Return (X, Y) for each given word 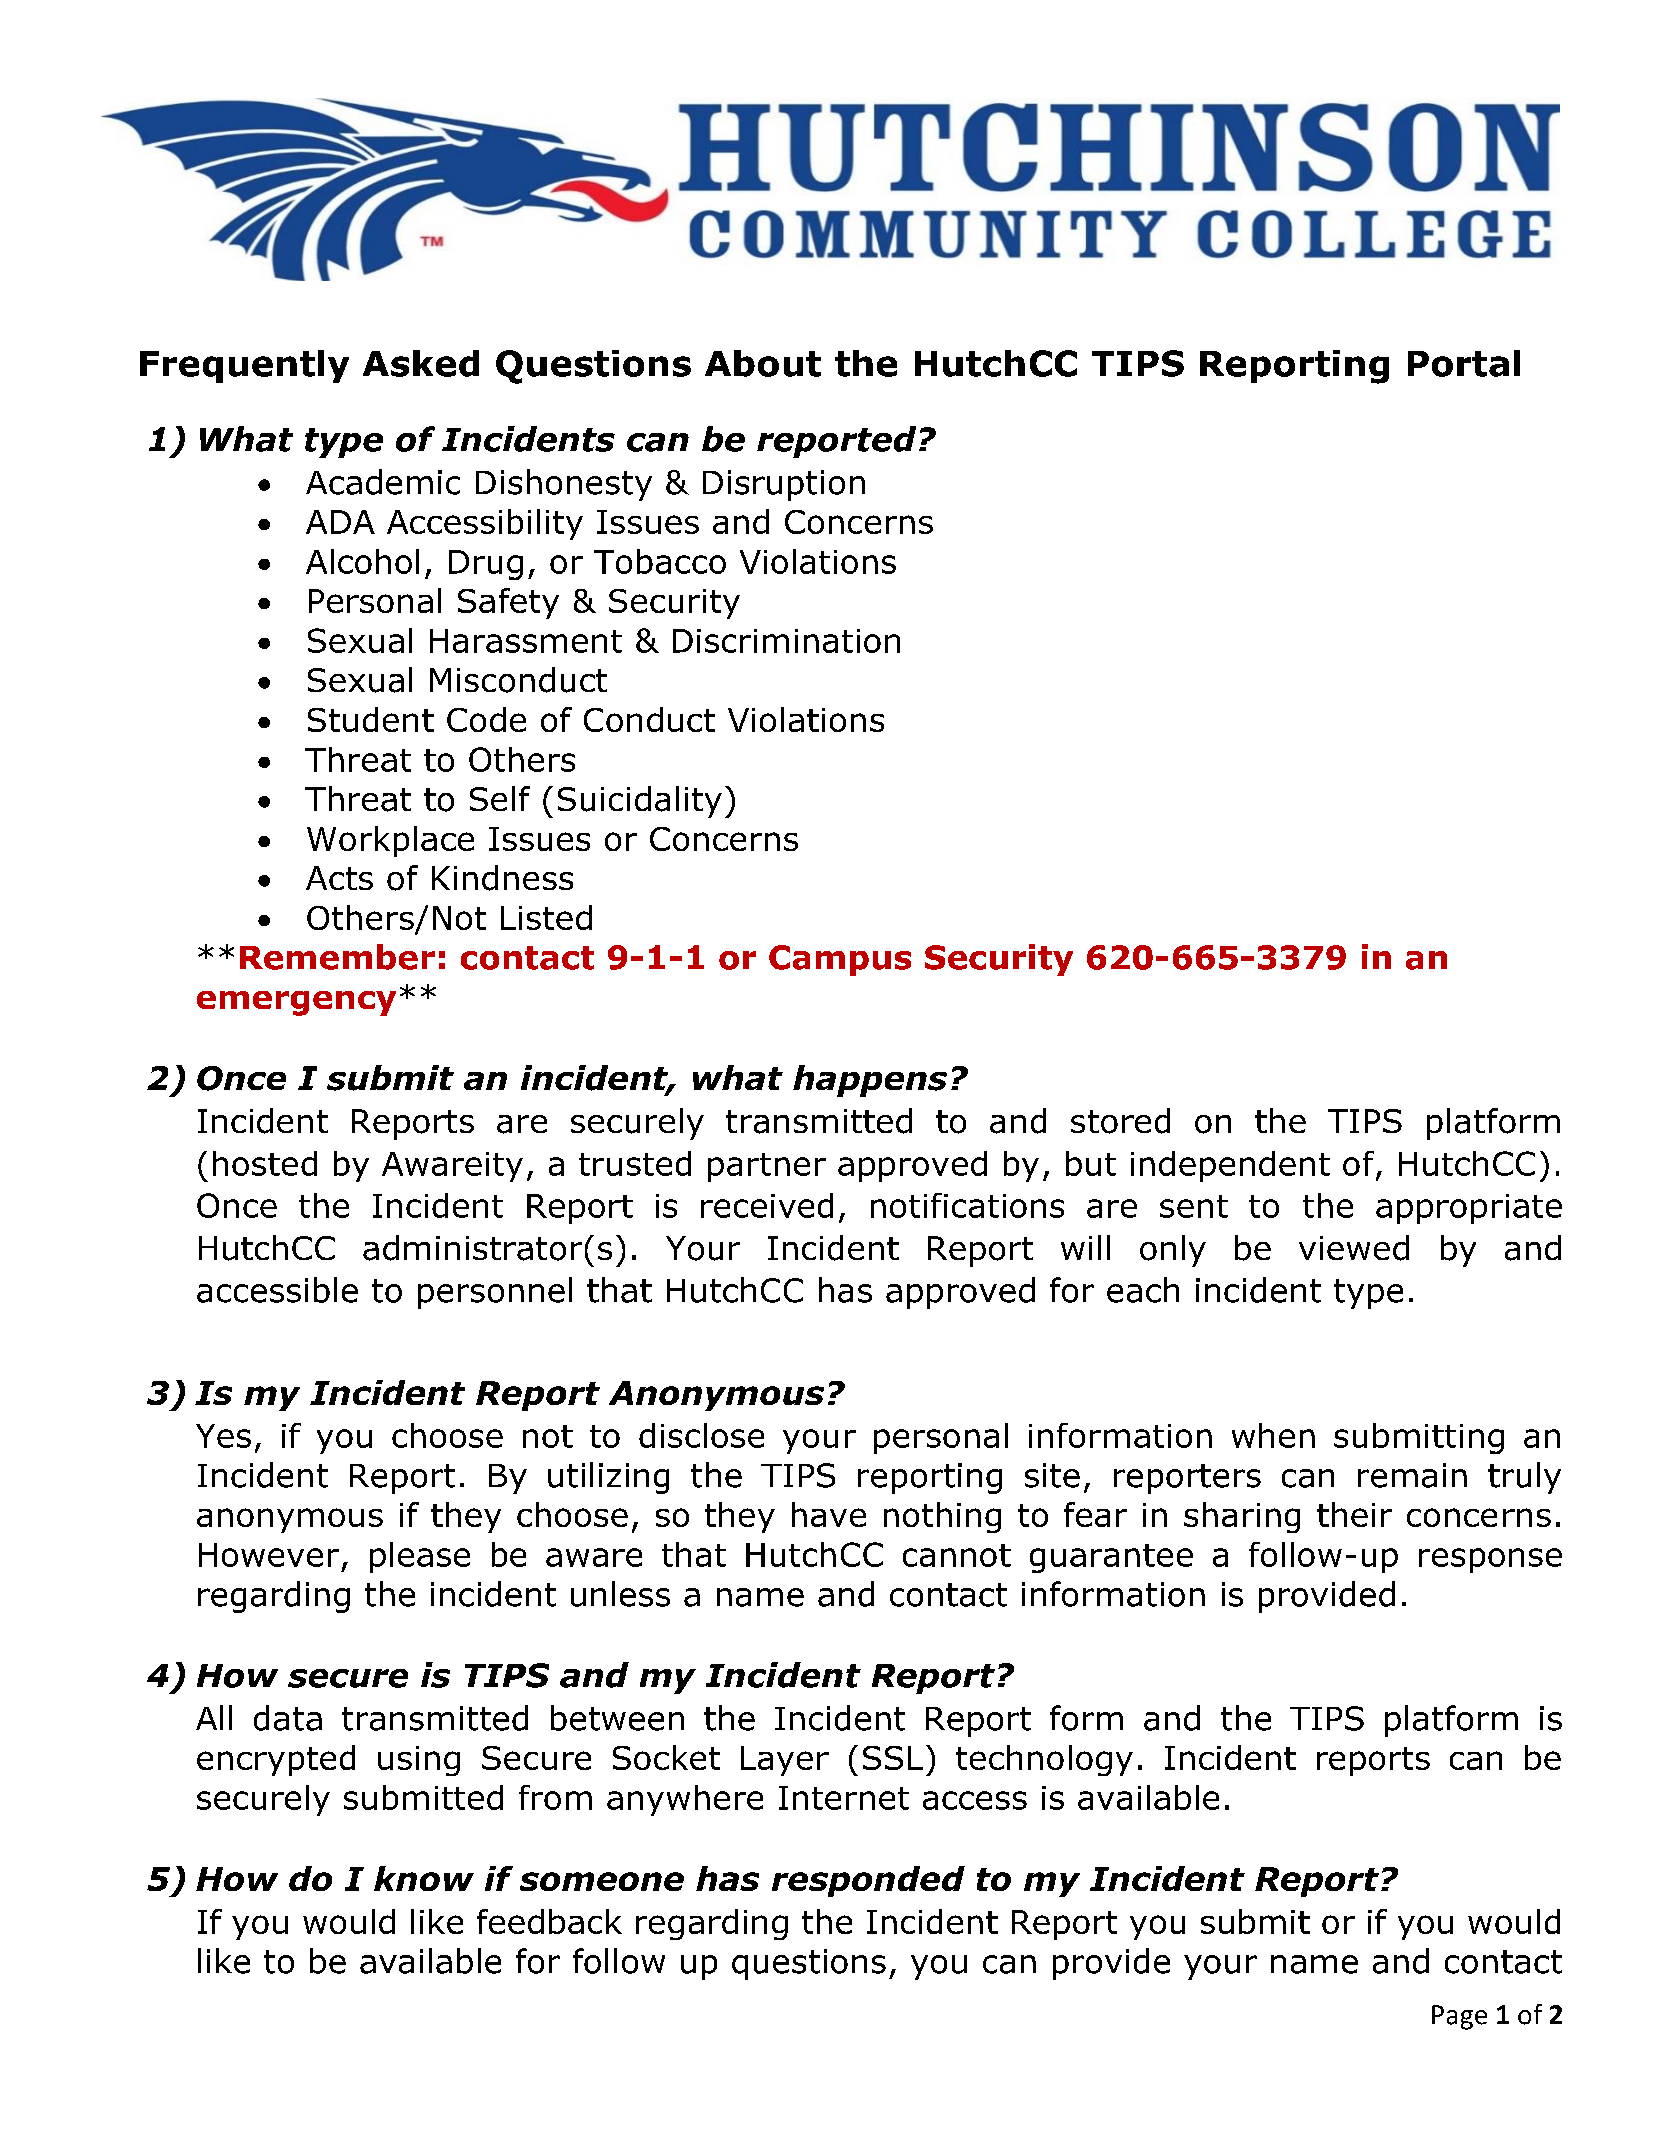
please (420, 1557)
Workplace (390, 841)
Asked (421, 363)
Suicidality (640, 802)
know (424, 1878)
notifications (967, 1205)
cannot (957, 1555)
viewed (1354, 1248)
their (1354, 1514)
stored (1120, 1121)
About (763, 363)
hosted (265, 1163)
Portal (1464, 363)
